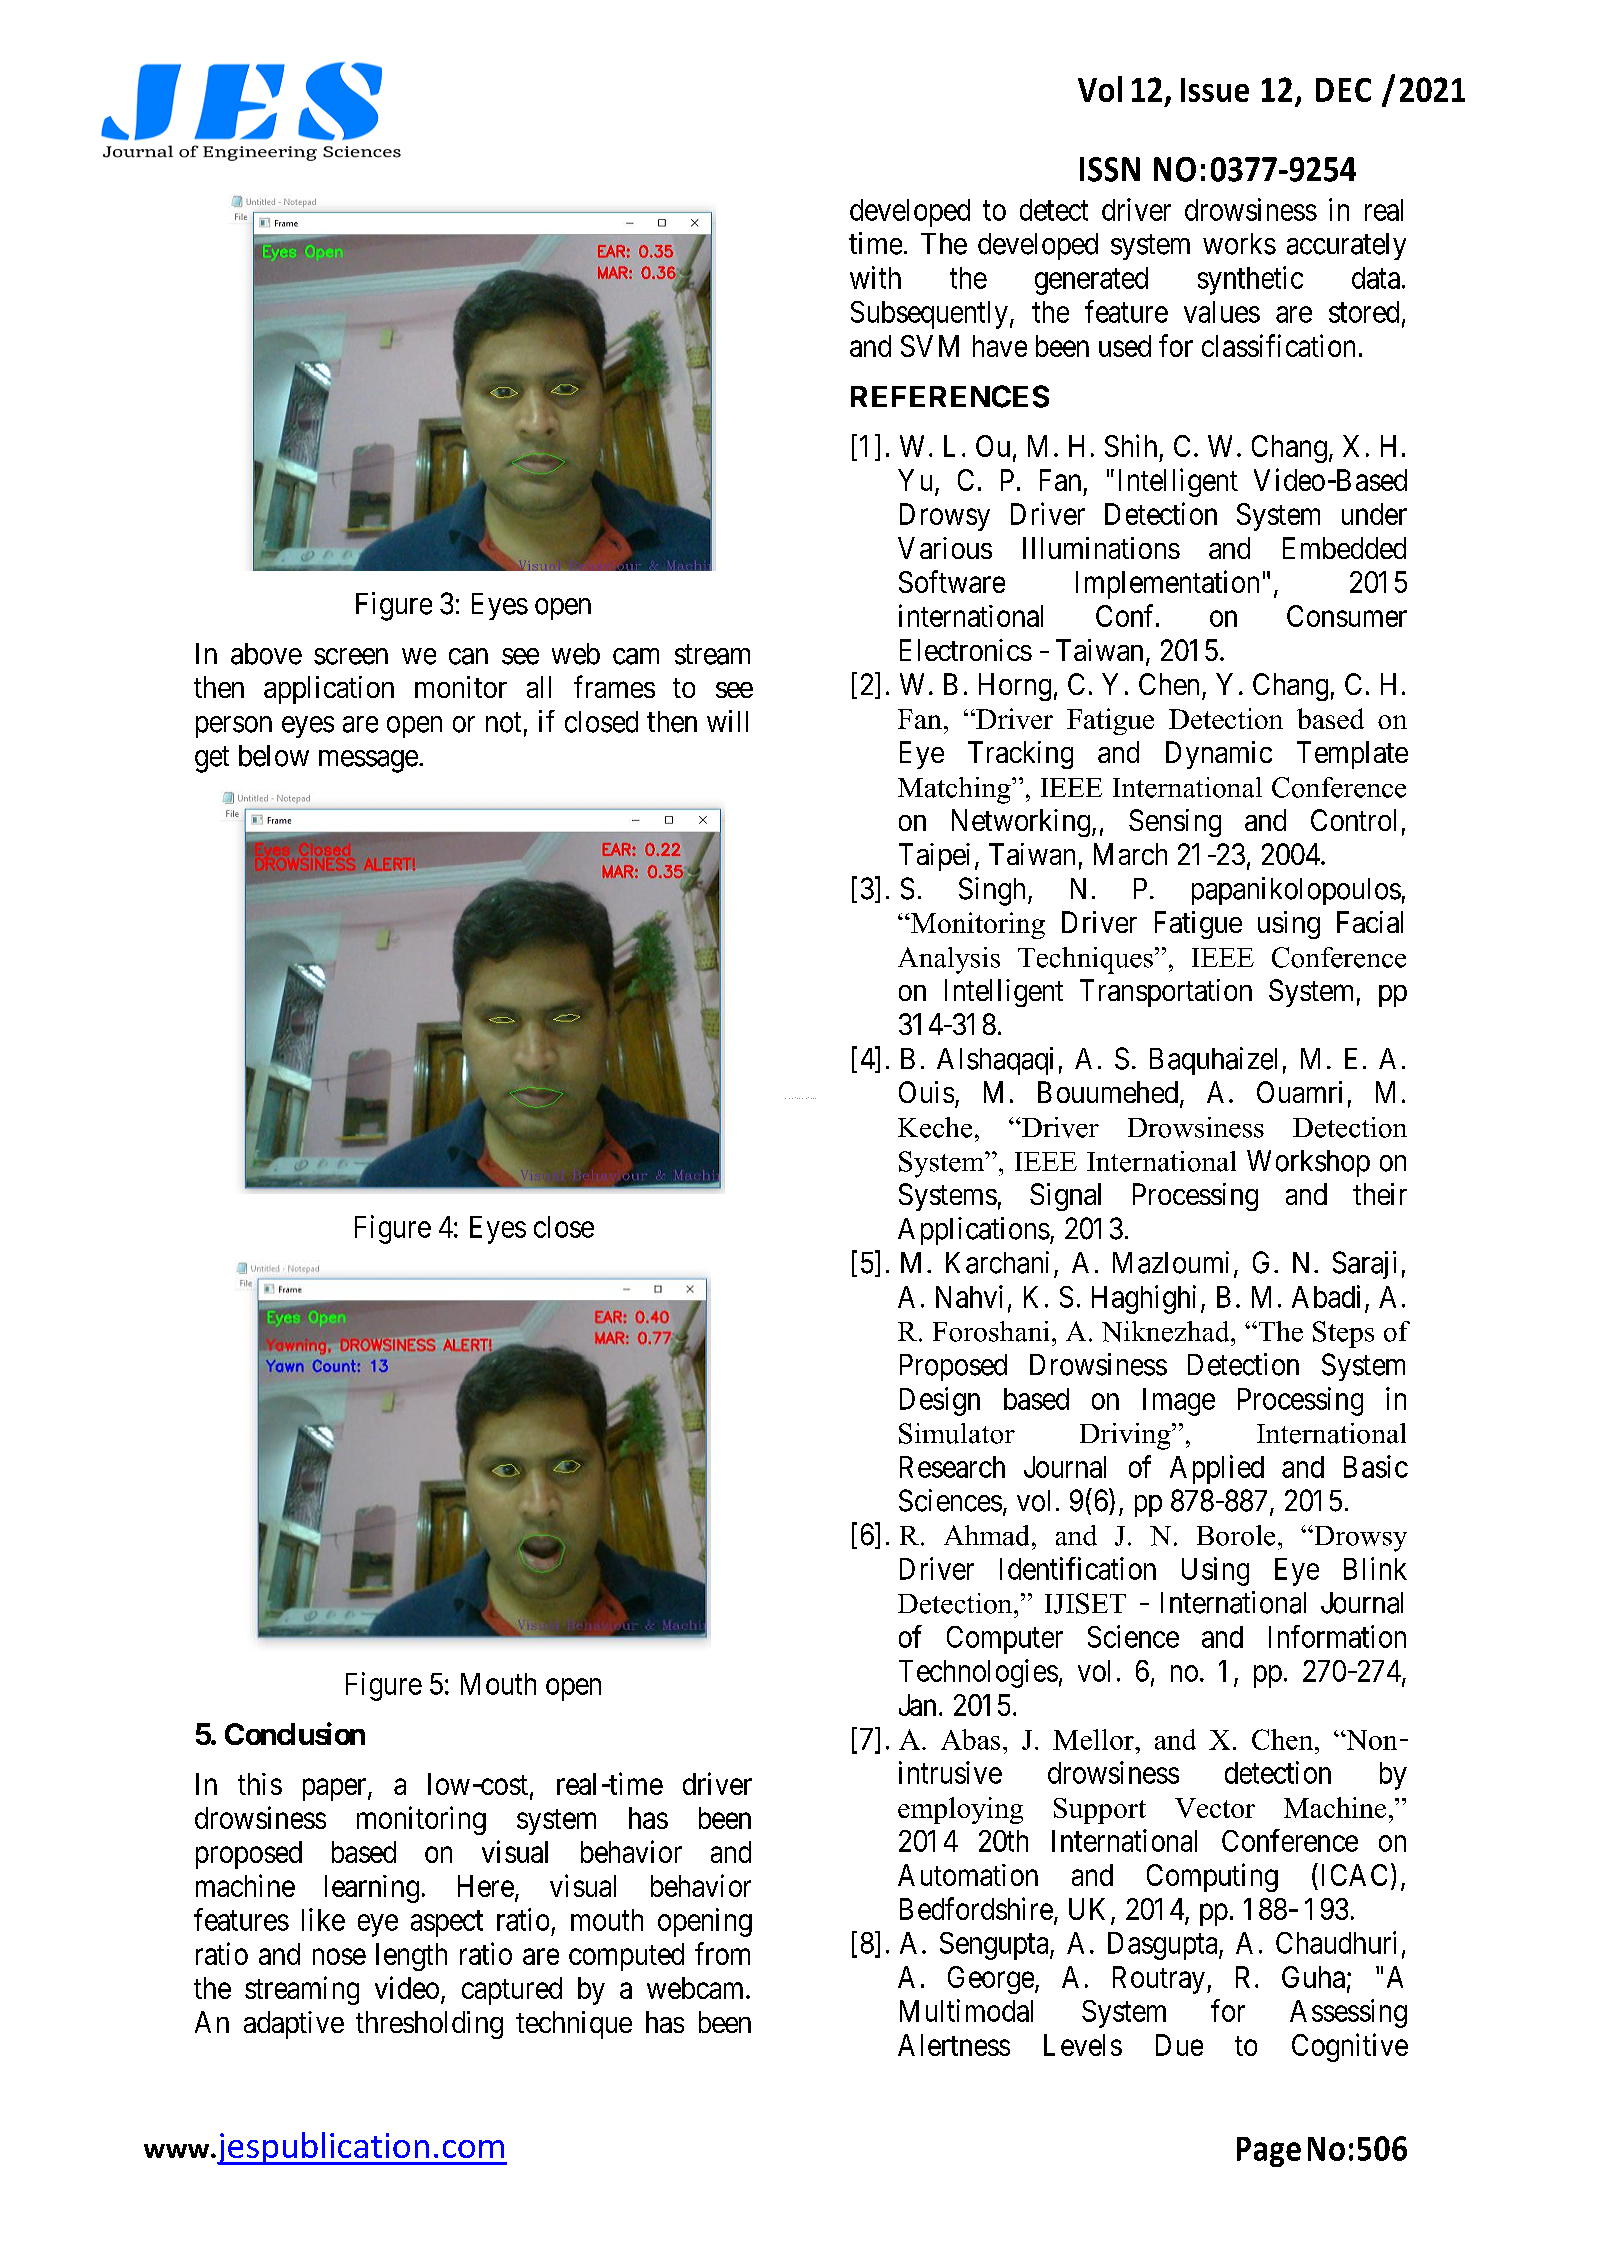 This image has height=2264, width=1601. Describe the element at coordinates (411, 1957) in the image. I see `length` at that location.
